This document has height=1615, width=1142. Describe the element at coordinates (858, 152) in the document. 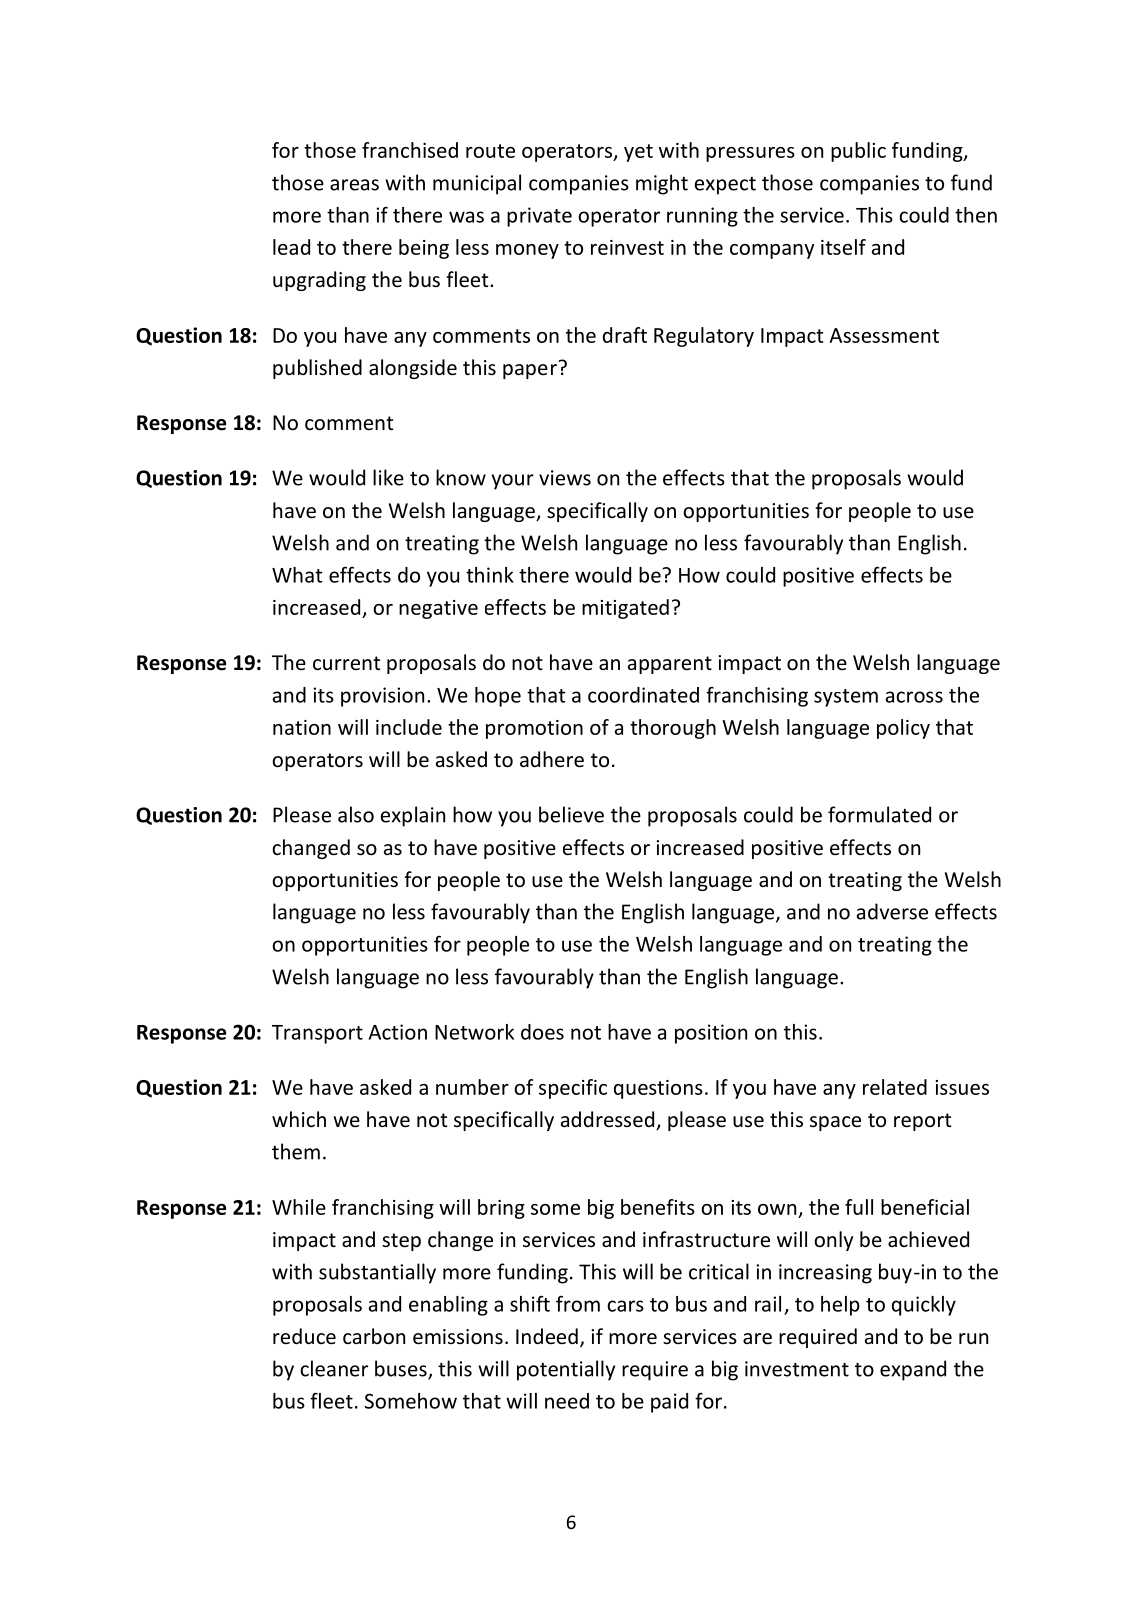

I see `public` at that location.
